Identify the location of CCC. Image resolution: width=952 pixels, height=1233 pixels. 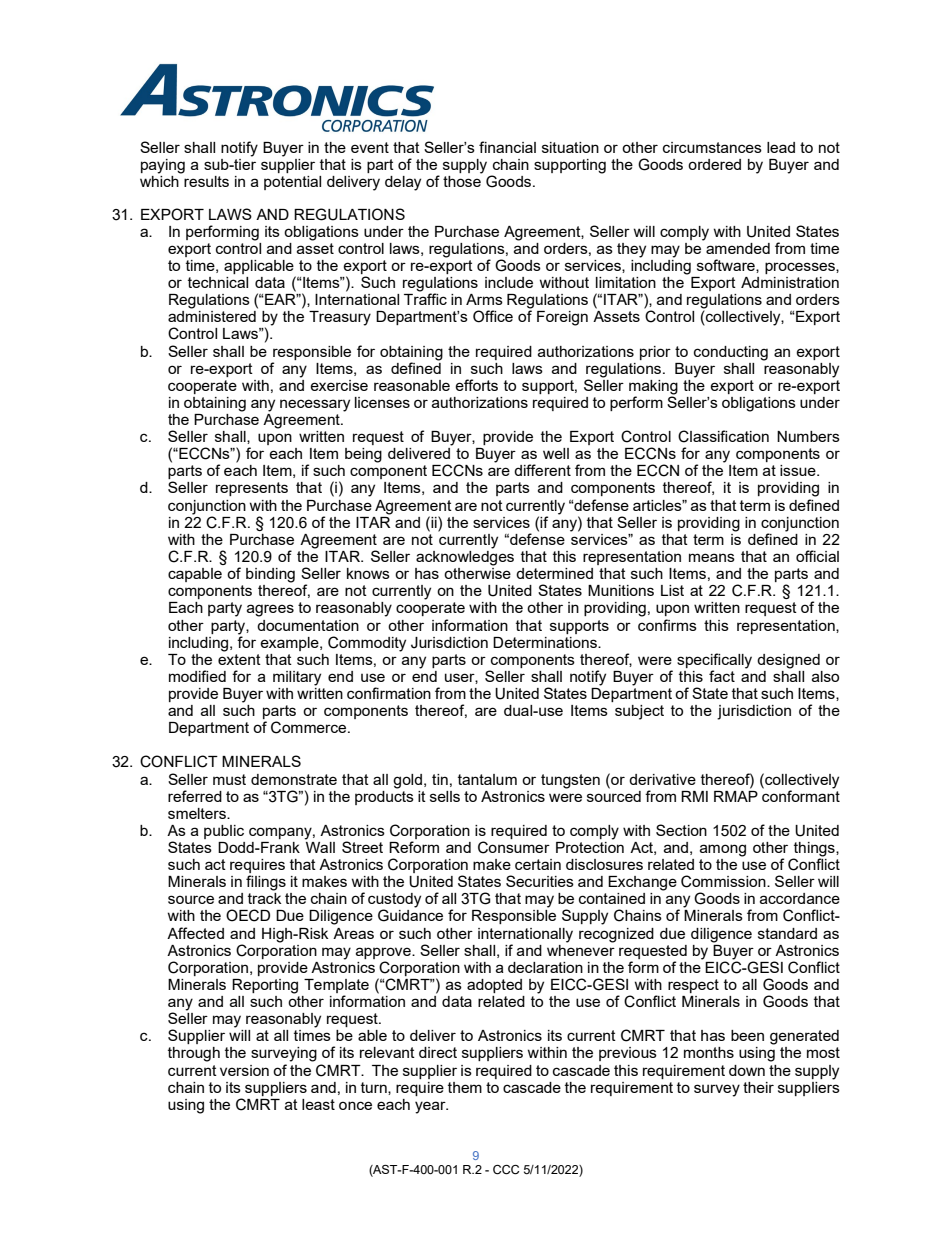
(506, 1170).
